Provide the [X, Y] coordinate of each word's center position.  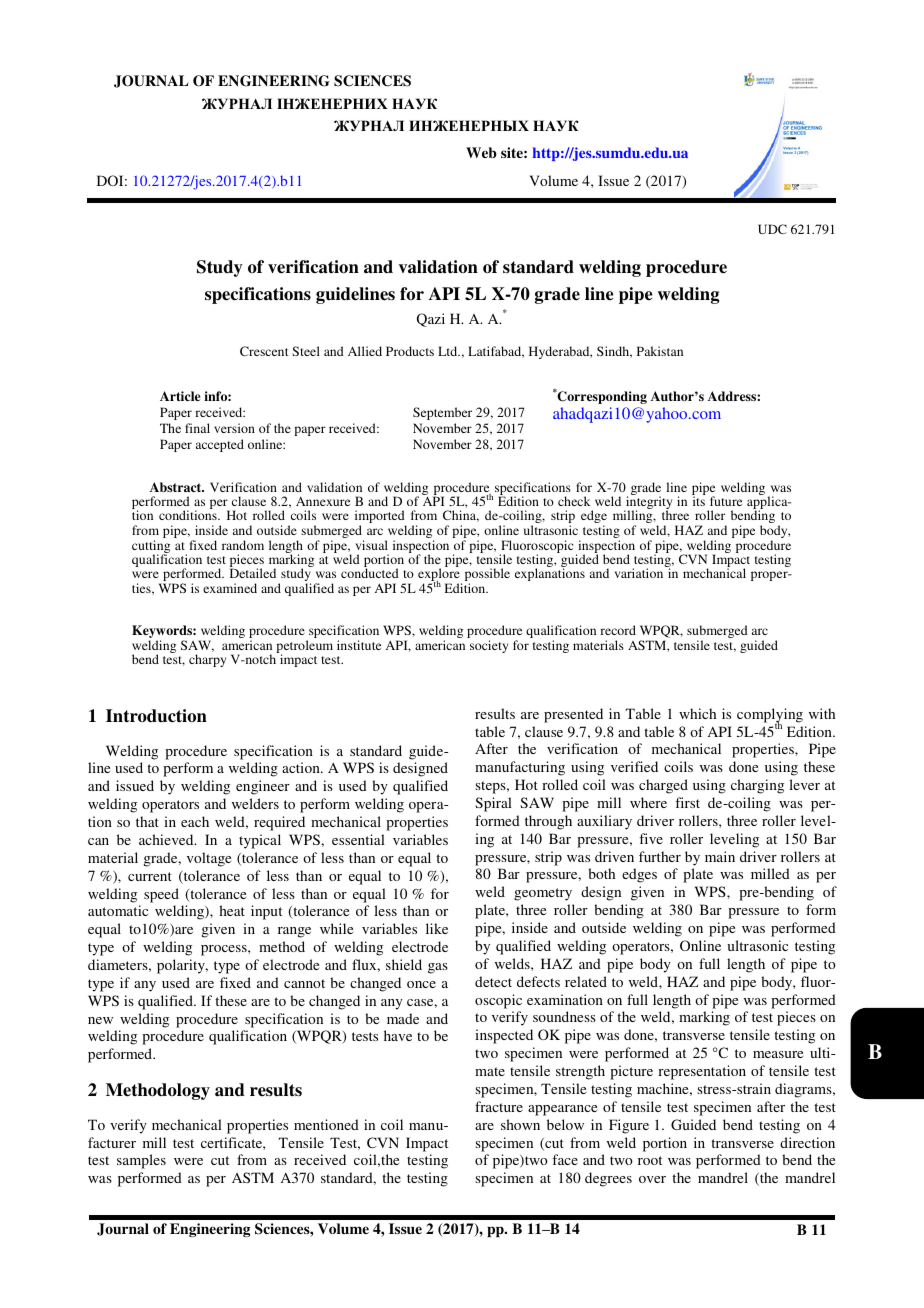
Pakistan [660, 351]
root [650, 1160]
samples [141, 1161]
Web [481, 152]
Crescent [264, 351]
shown [520, 1124]
